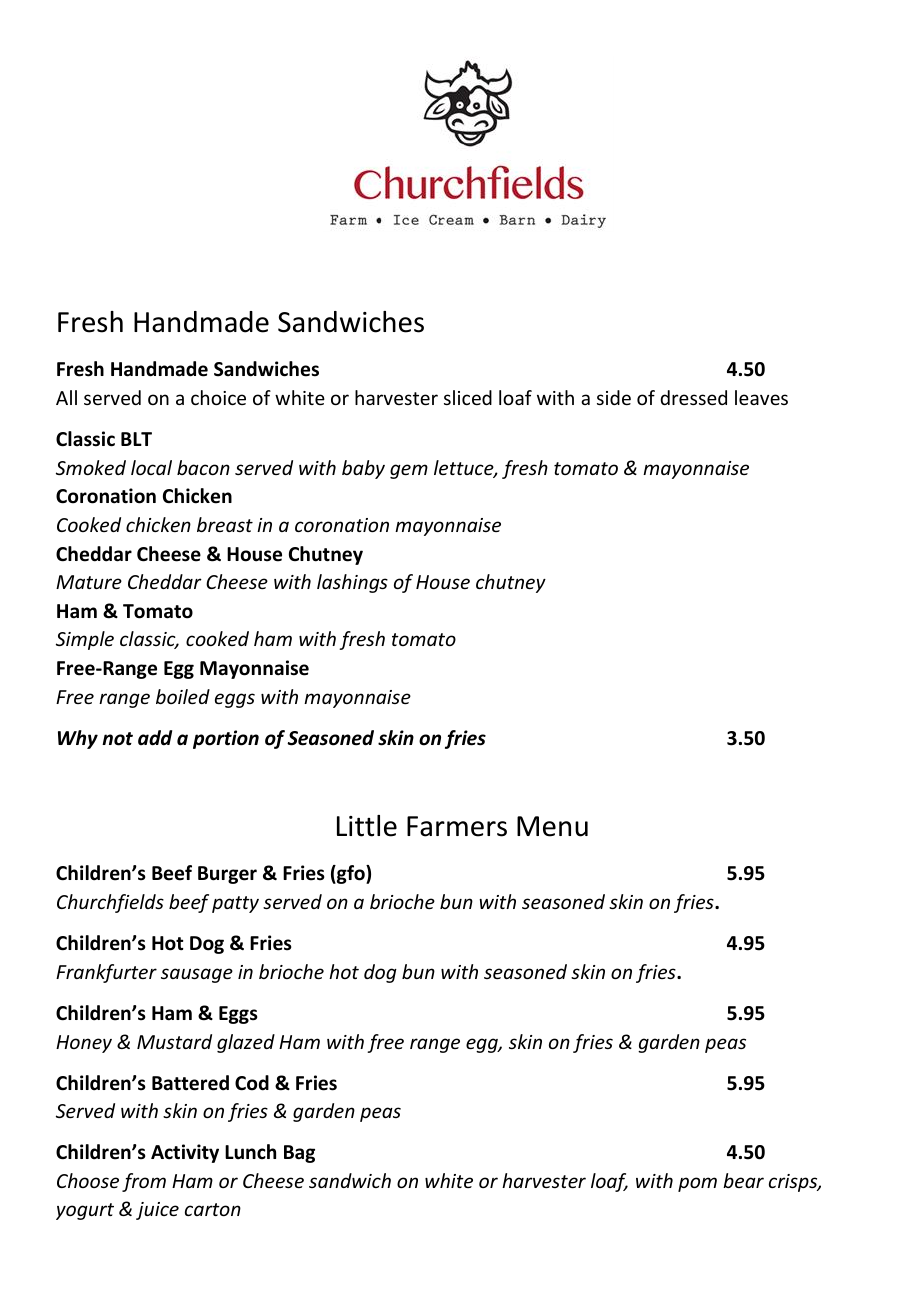  Describe the element at coordinates (468, 397) in the image. I see `sliced` at that location.
